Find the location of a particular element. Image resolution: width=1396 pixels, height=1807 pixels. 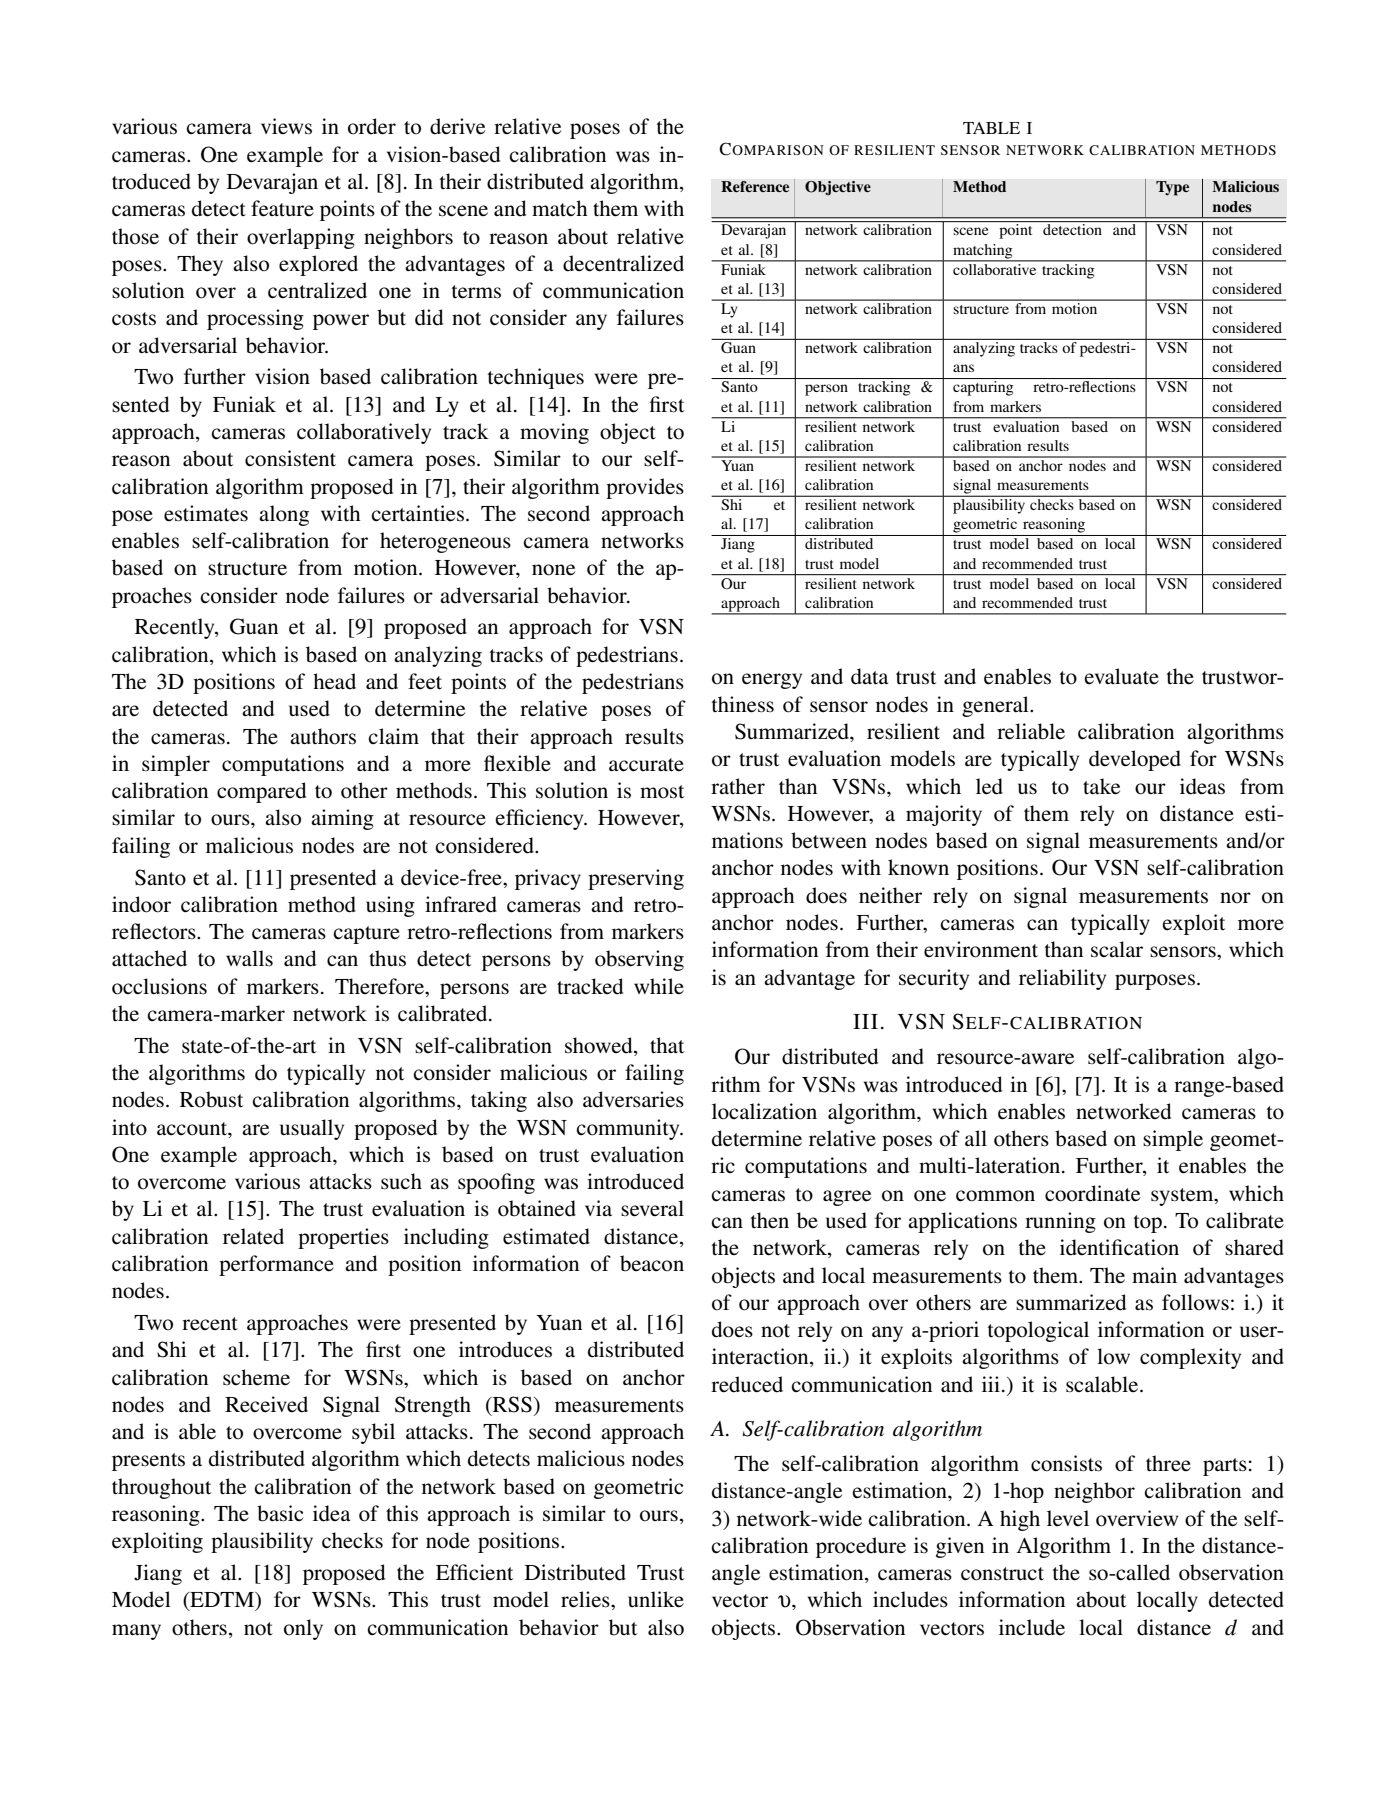

only is located at coordinates (303, 1629).
